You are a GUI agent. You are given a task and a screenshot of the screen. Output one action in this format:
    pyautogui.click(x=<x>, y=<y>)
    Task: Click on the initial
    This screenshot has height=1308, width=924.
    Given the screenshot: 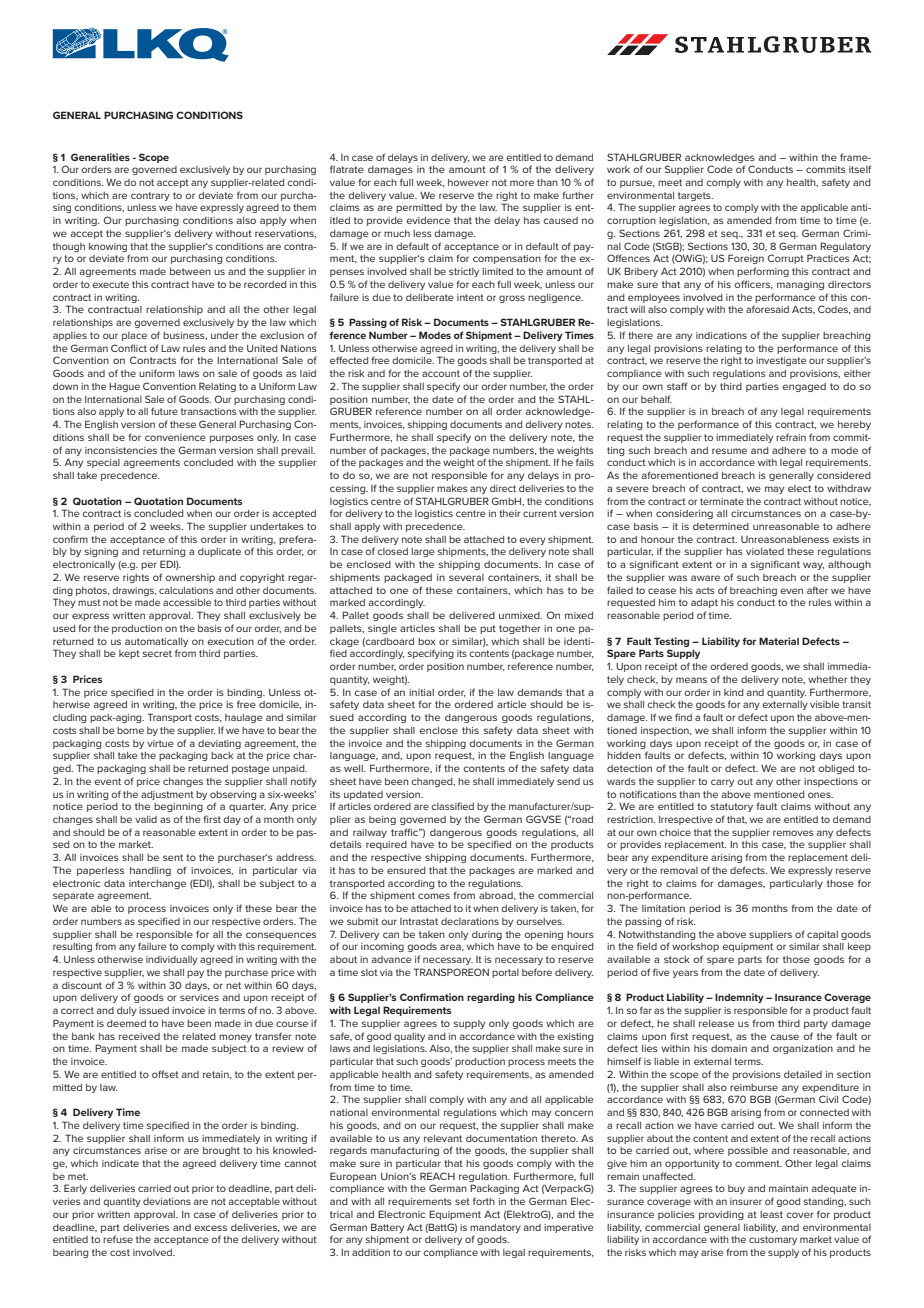 What is the action you would take?
    pyautogui.click(x=421, y=692)
